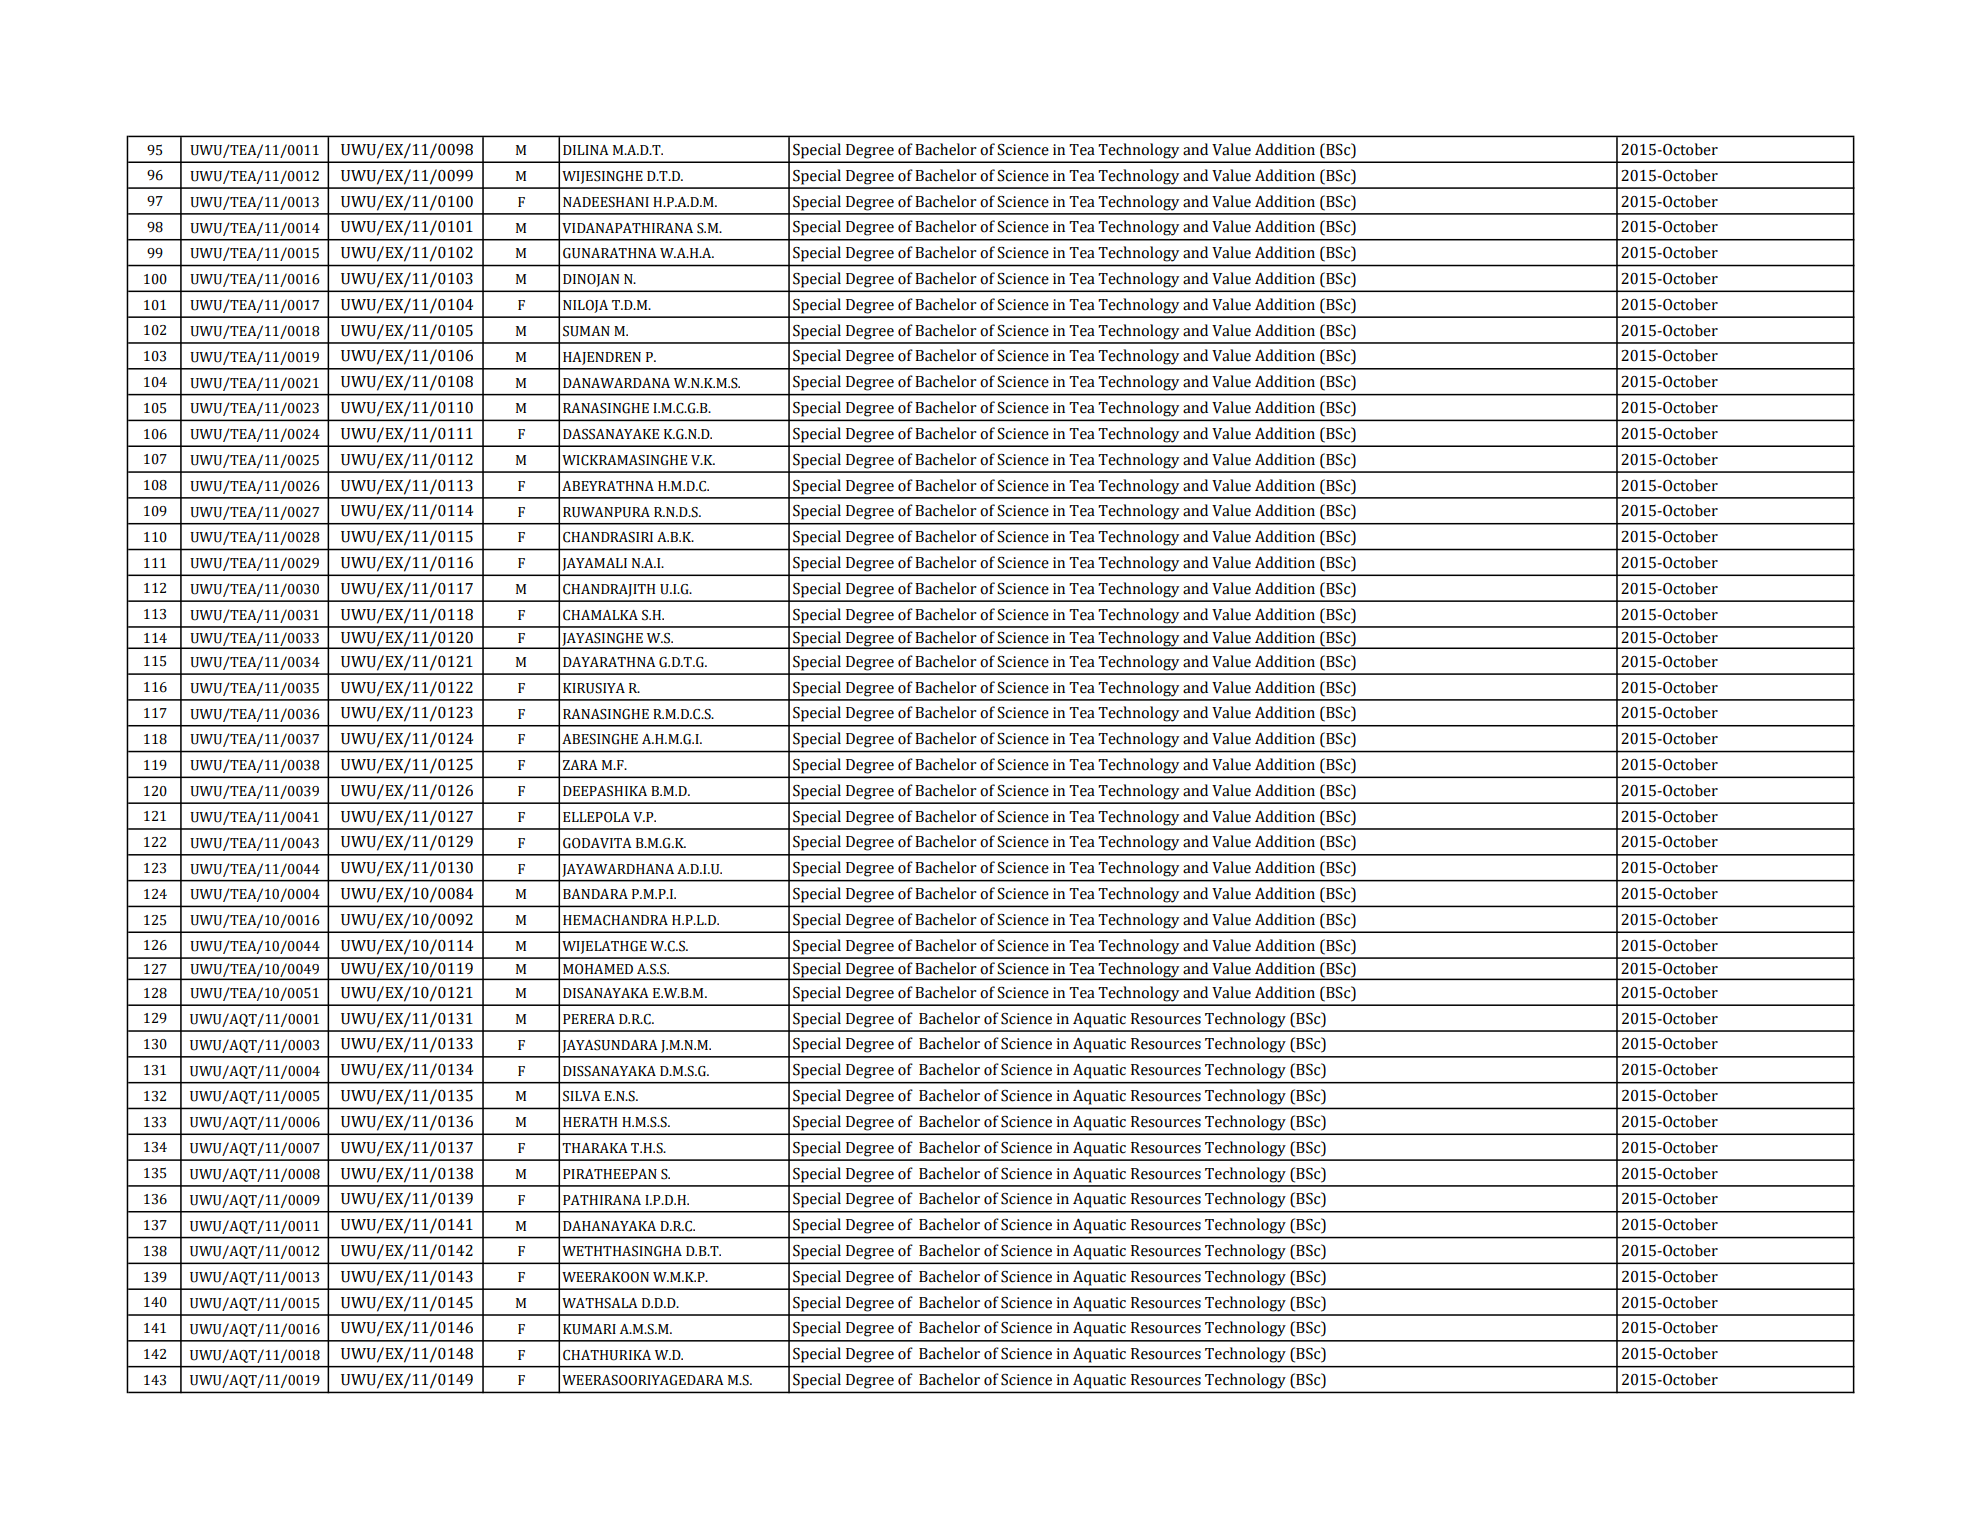 The width and height of the document is (1982, 1531). I want to click on WICKRAMASINGHE, so click(624, 460).
